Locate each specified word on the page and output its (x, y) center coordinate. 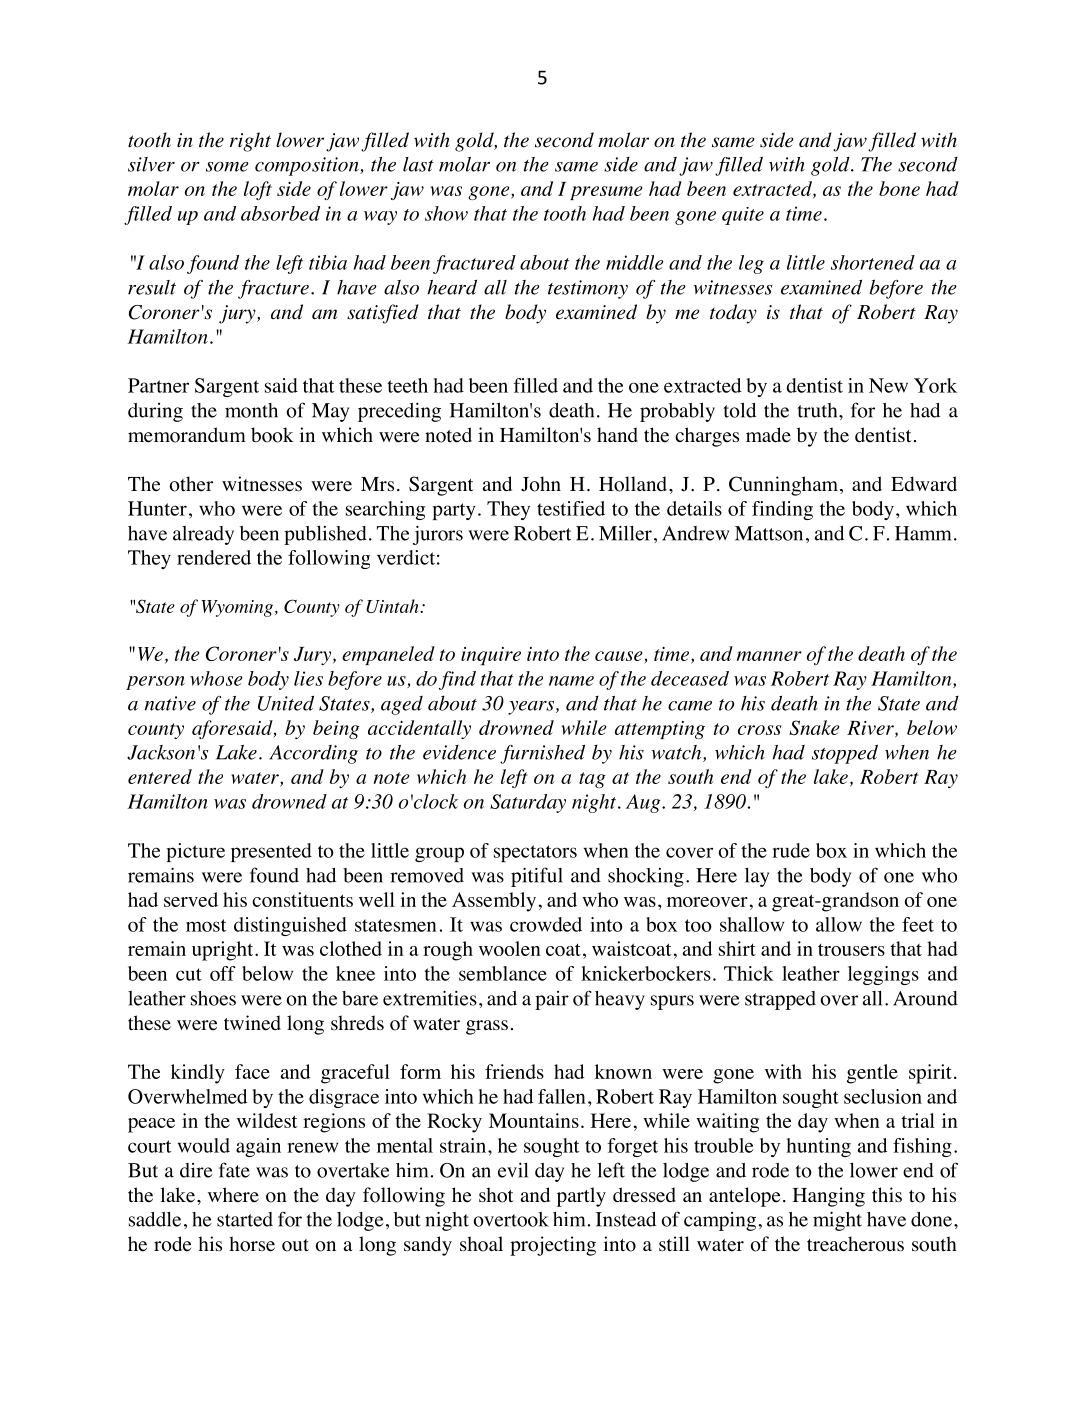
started (245, 1219)
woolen (510, 948)
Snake (814, 727)
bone (899, 188)
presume (606, 193)
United (286, 703)
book (272, 435)
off (223, 973)
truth (819, 410)
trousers (851, 950)
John (541, 484)
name (571, 681)
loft (258, 190)
